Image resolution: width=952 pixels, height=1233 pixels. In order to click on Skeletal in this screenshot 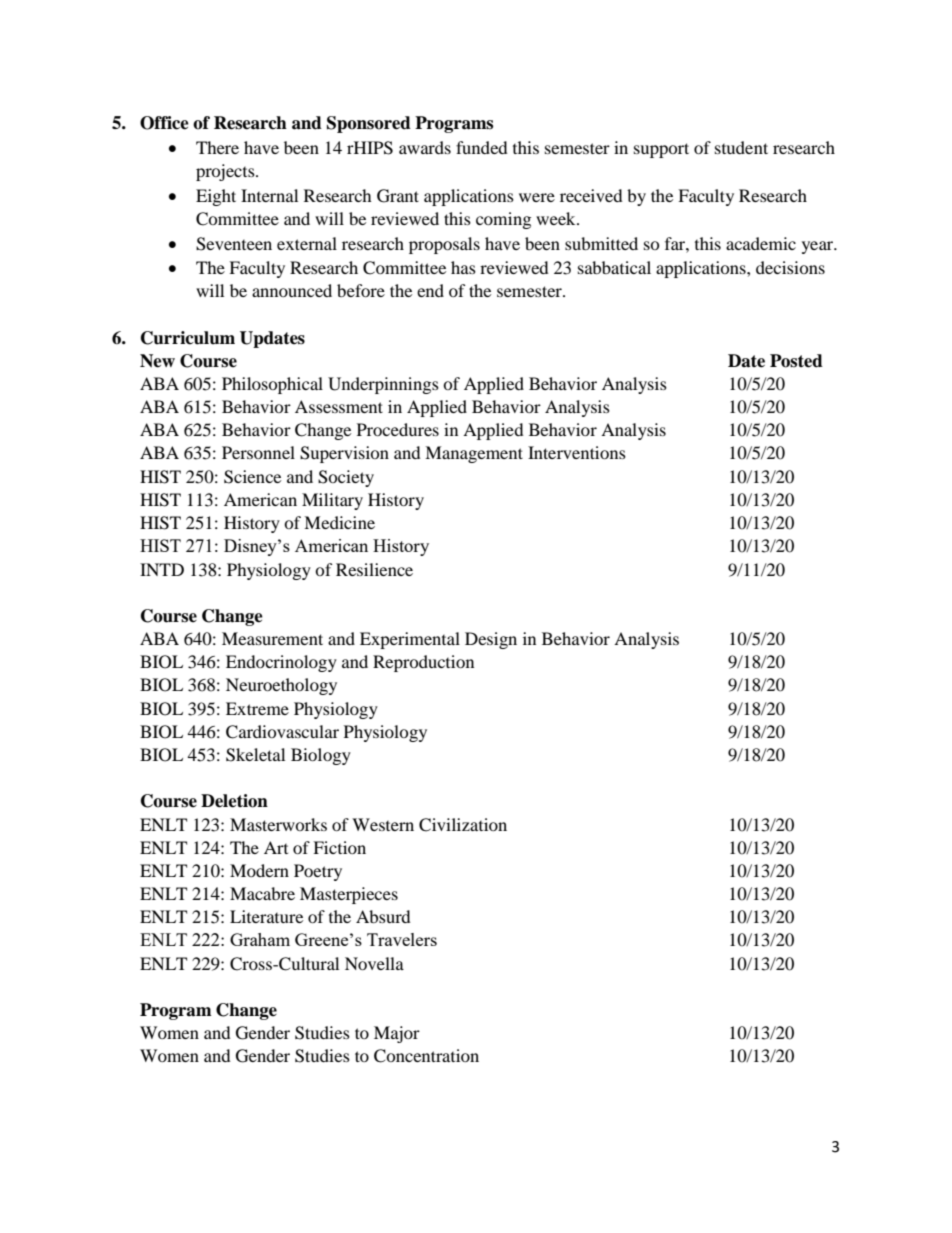, I will do `click(255, 755)`.
